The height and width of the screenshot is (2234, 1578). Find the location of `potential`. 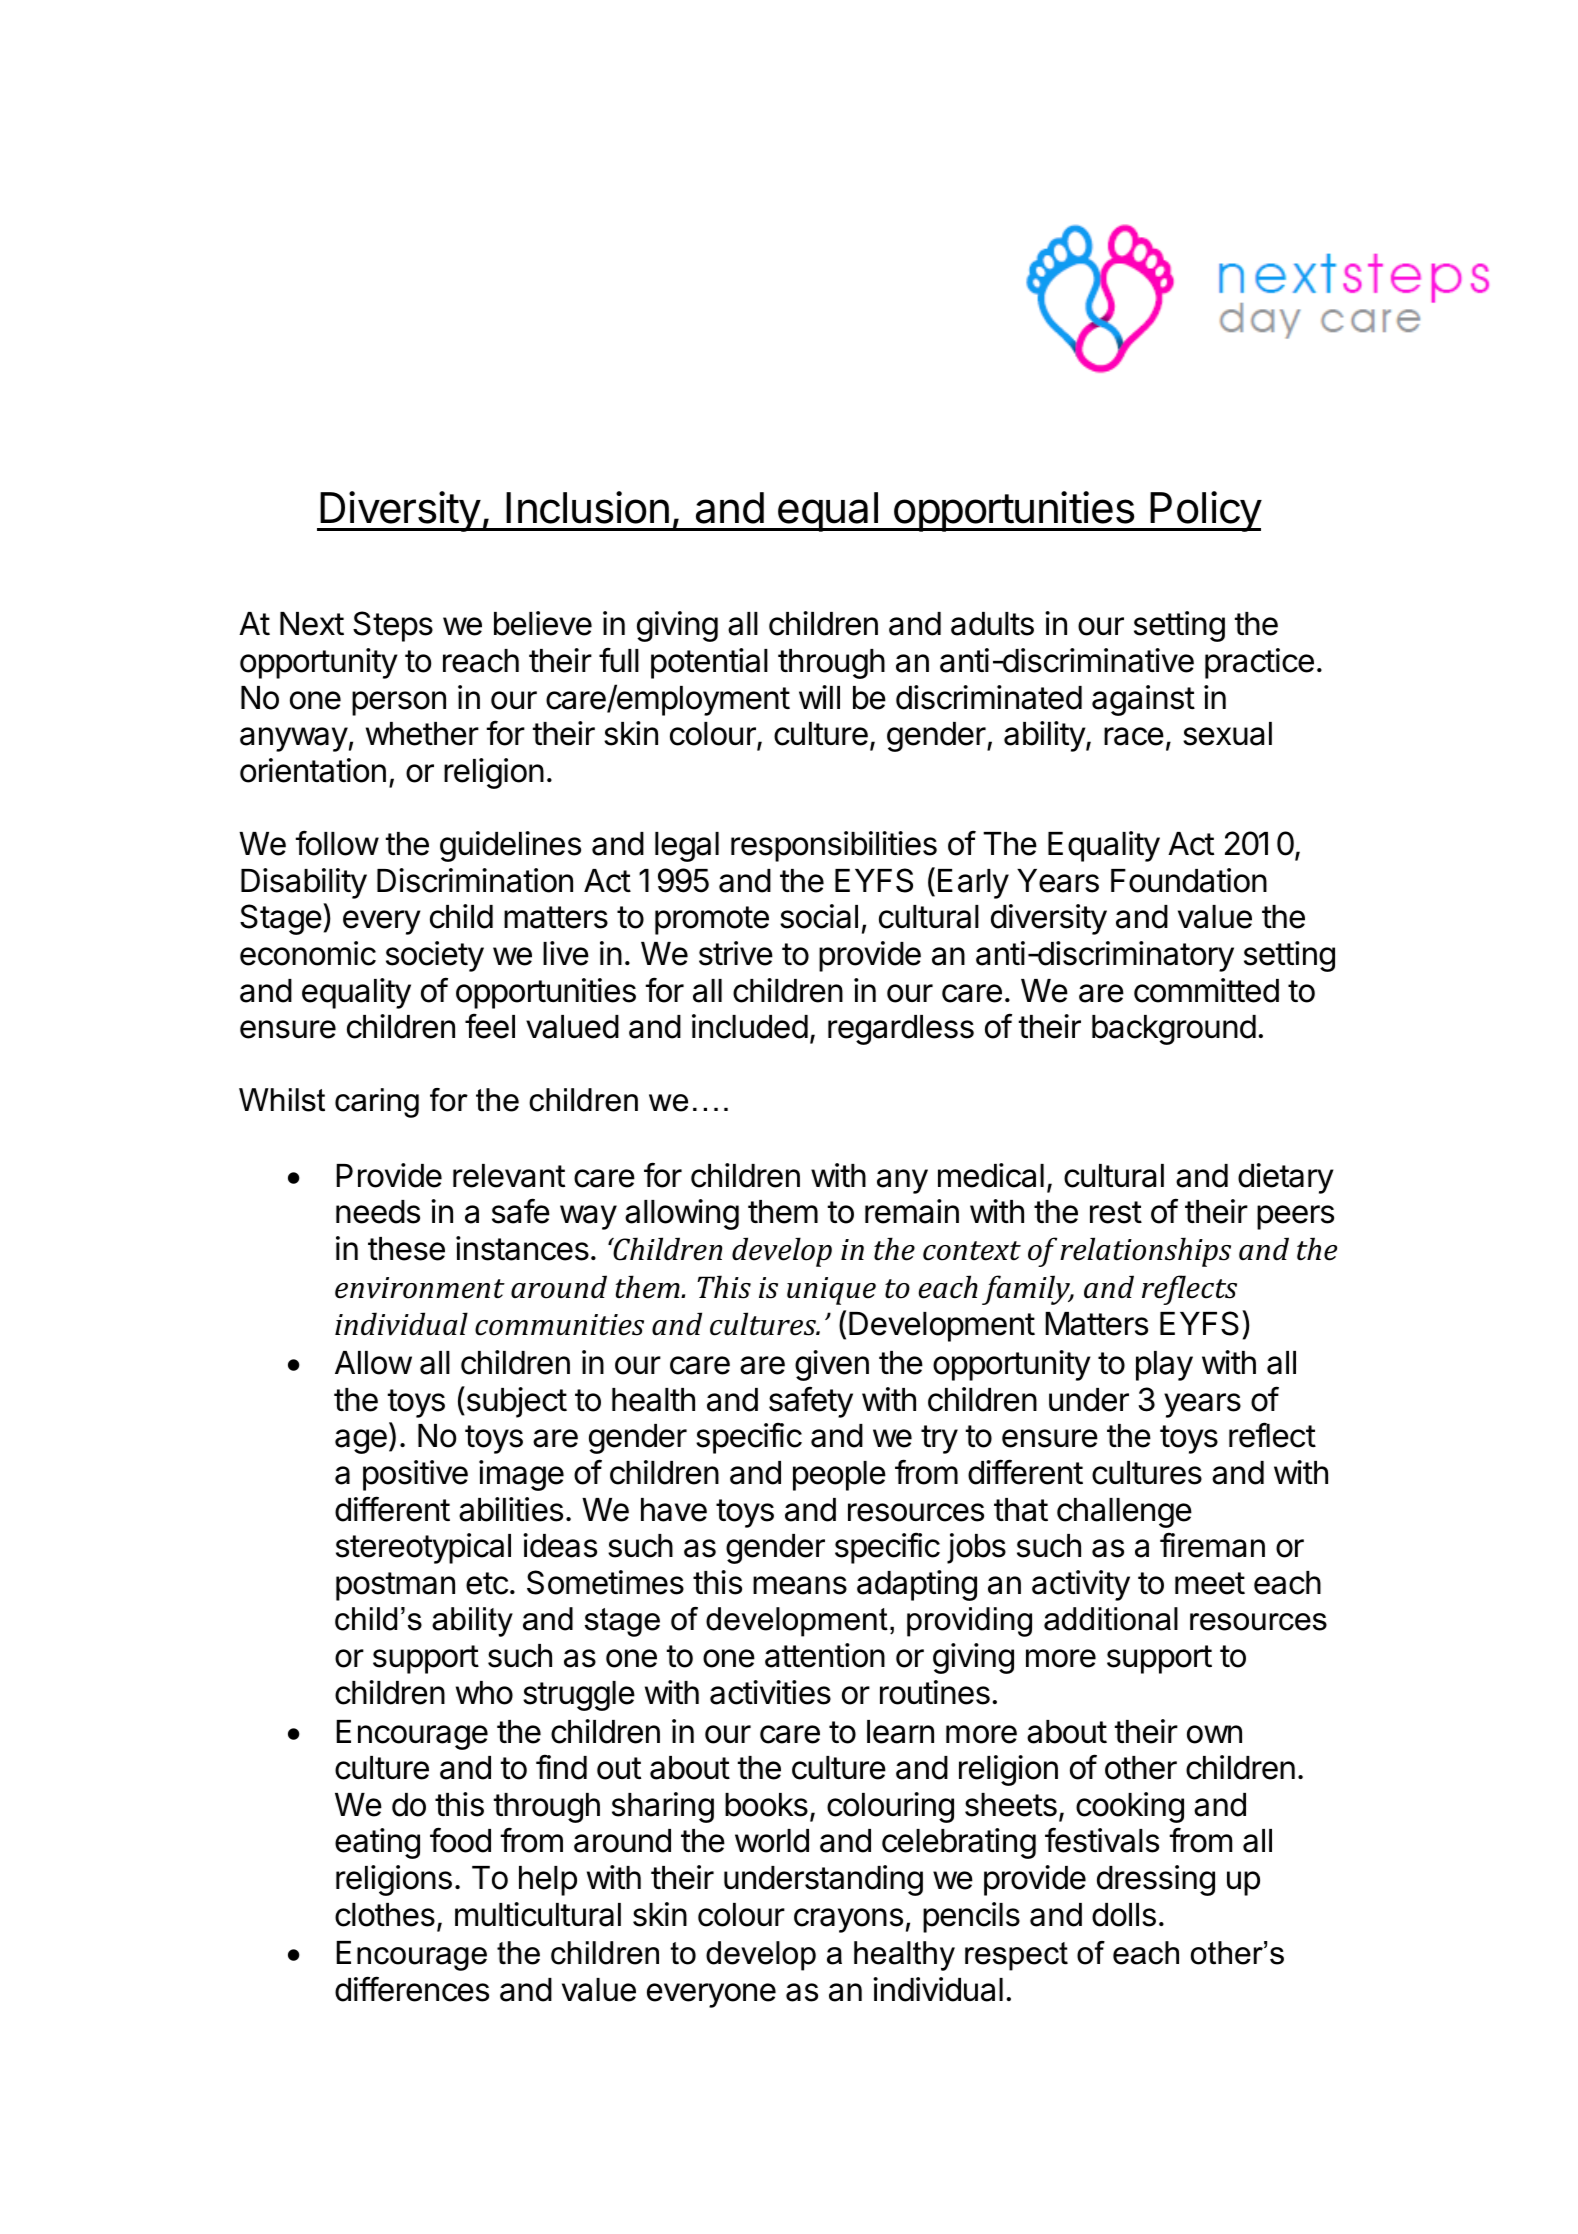

potential is located at coordinates (709, 663).
